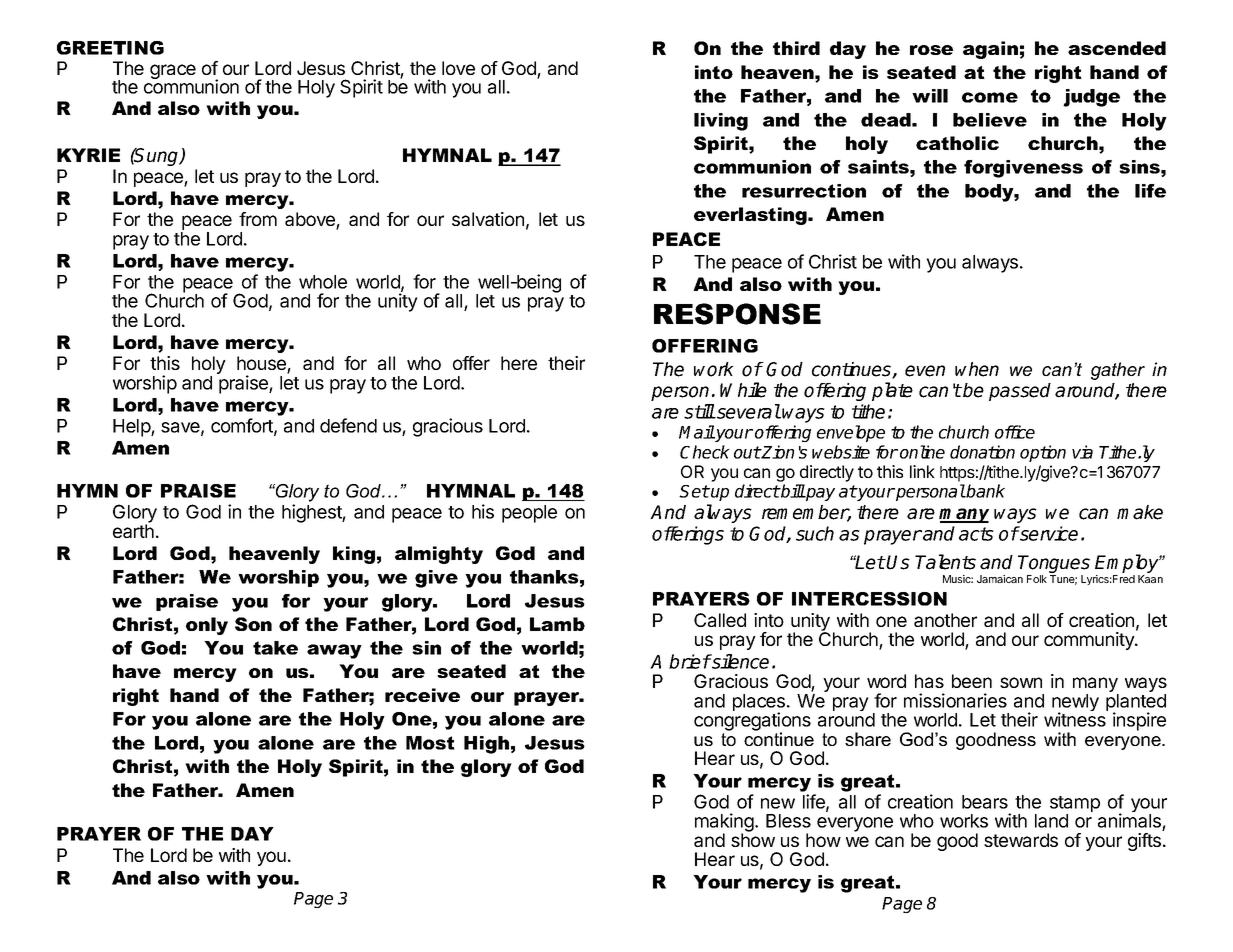  I want to click on Most, so click(430, 743).
